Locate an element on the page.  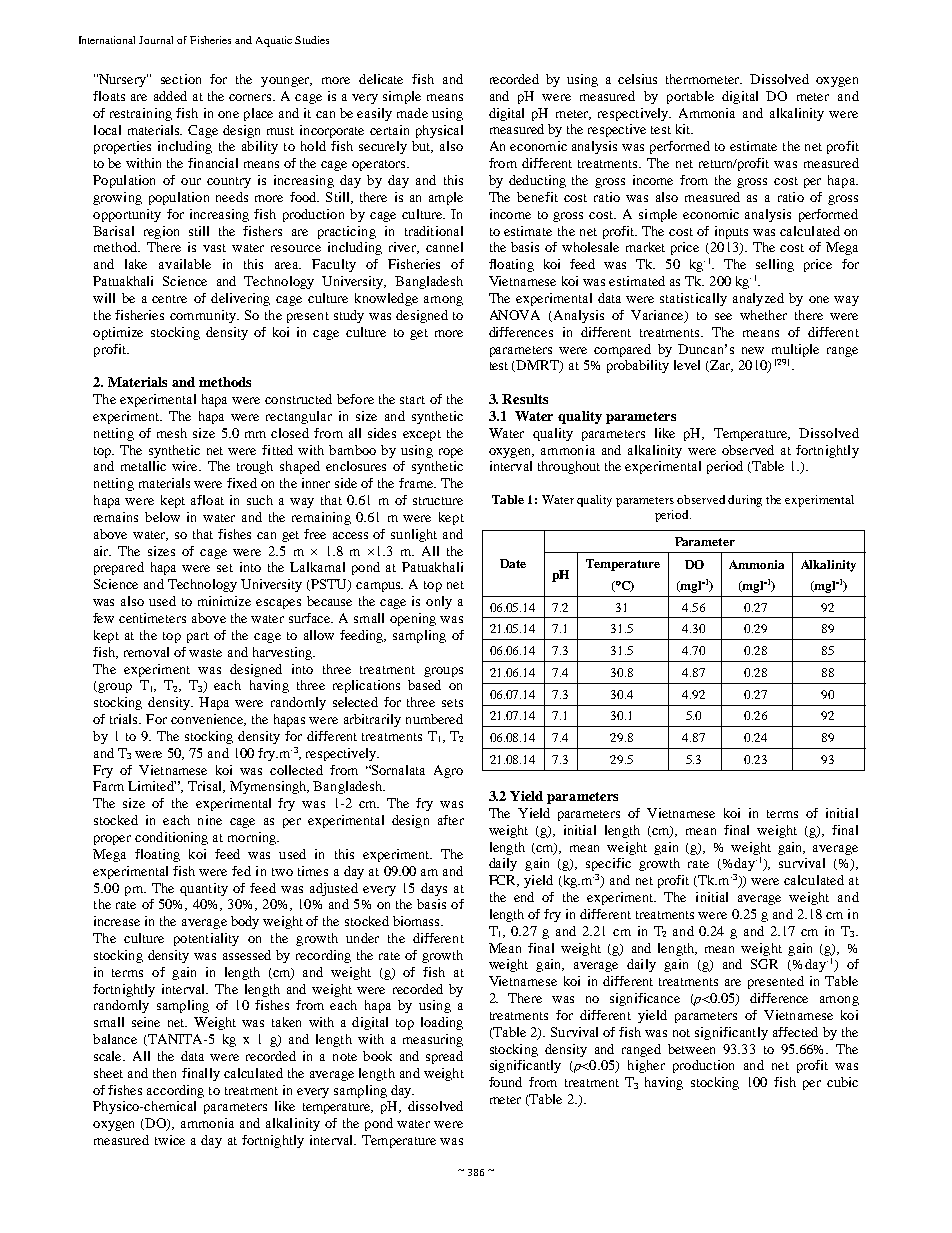
minimize is located at coordinates (224, 601).
